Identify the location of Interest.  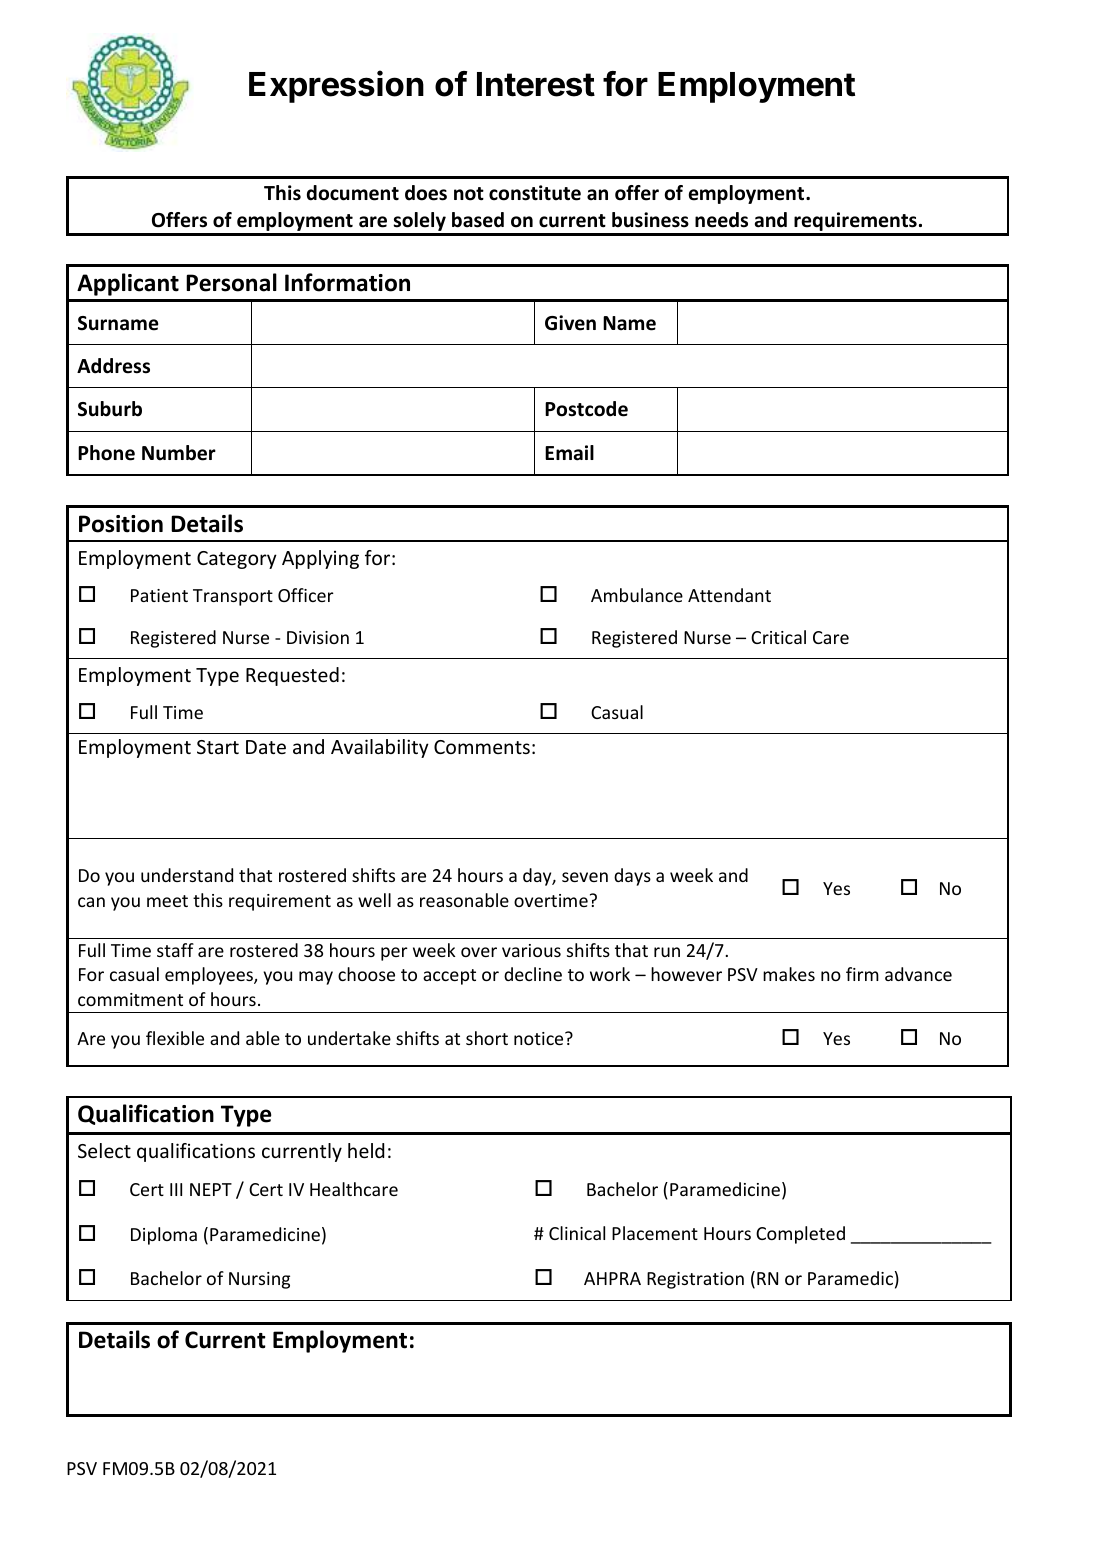
(536, 84).
